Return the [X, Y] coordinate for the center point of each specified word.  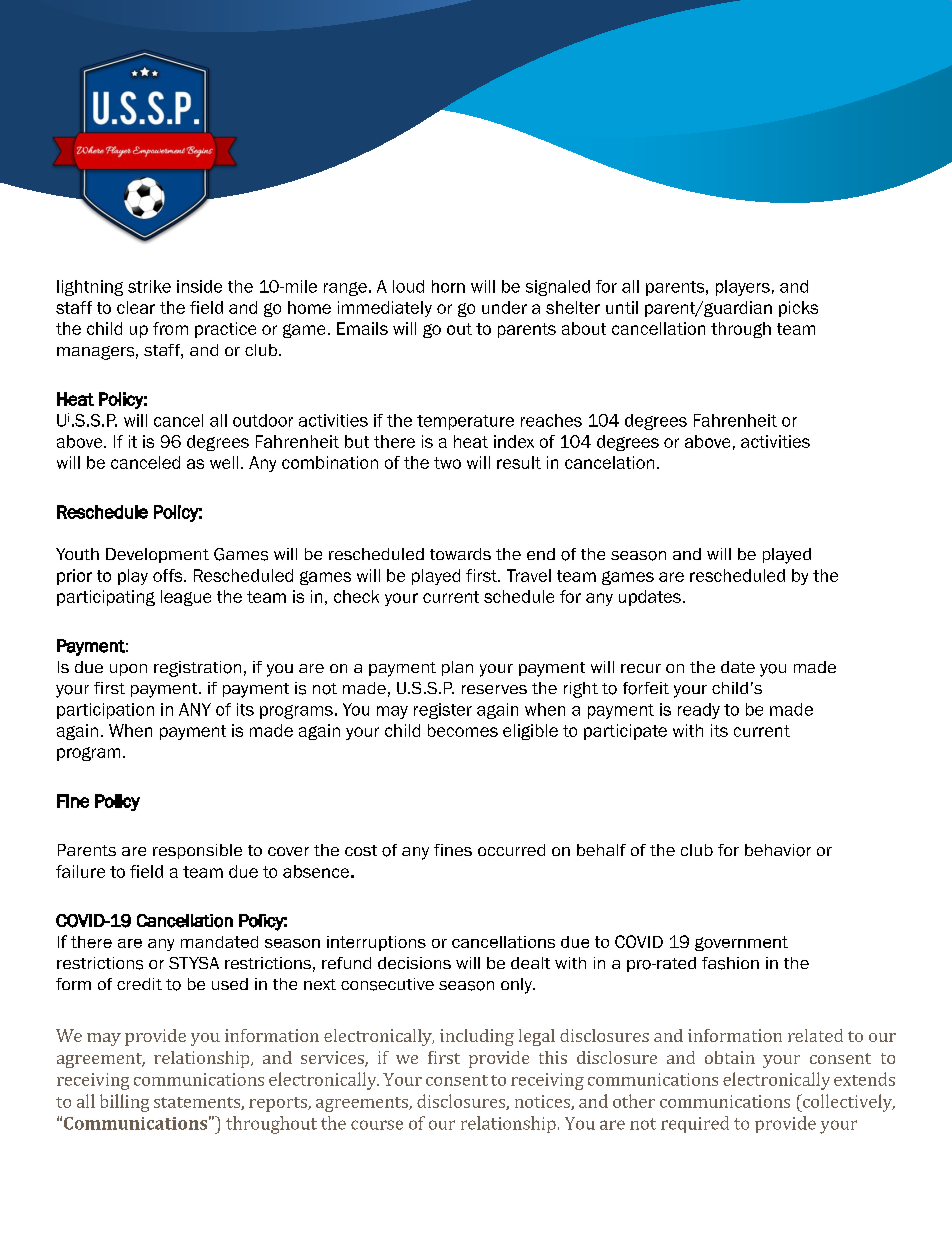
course [377, 1125]
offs [169, 575]
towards [460, 554]
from [170, 328]
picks [798, 309]
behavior [778, 850]
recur [641, 668]
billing [124, 1103]
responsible [197, 851]
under [504, 307]
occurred [511, 850]
